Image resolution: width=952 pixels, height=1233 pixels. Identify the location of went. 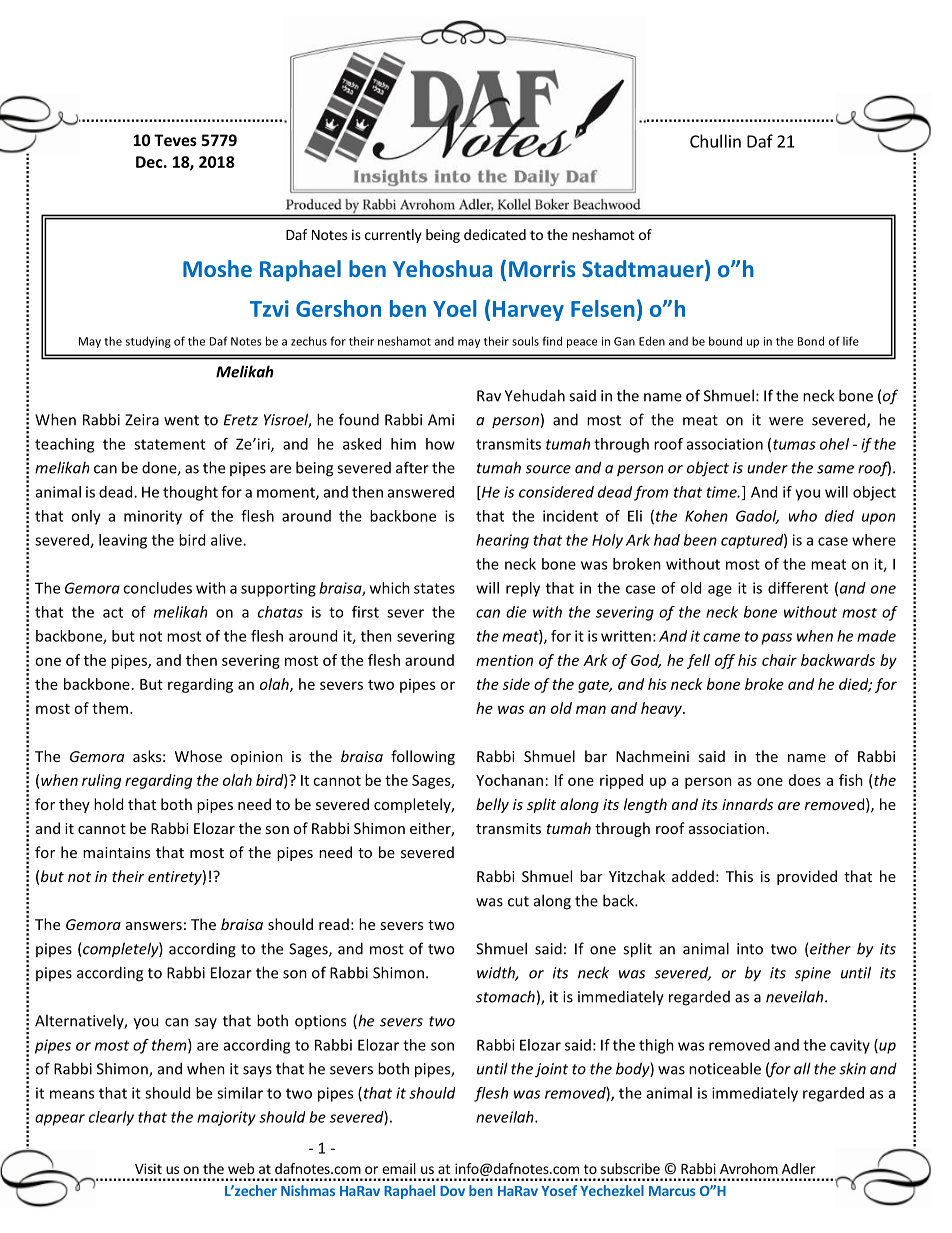
(181, 420).
